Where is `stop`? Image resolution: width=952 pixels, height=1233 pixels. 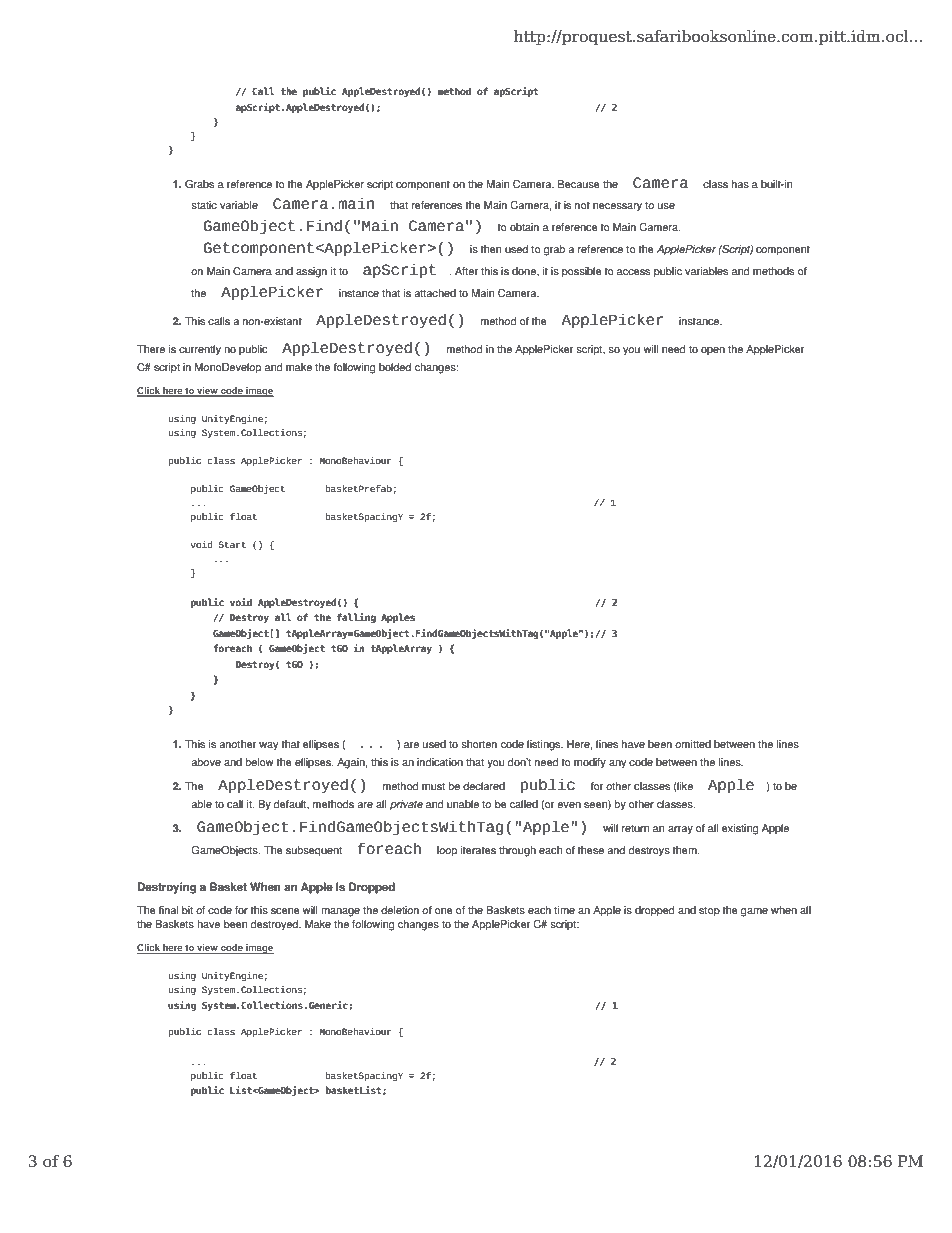
stop is located at coordinates (709, 911).
